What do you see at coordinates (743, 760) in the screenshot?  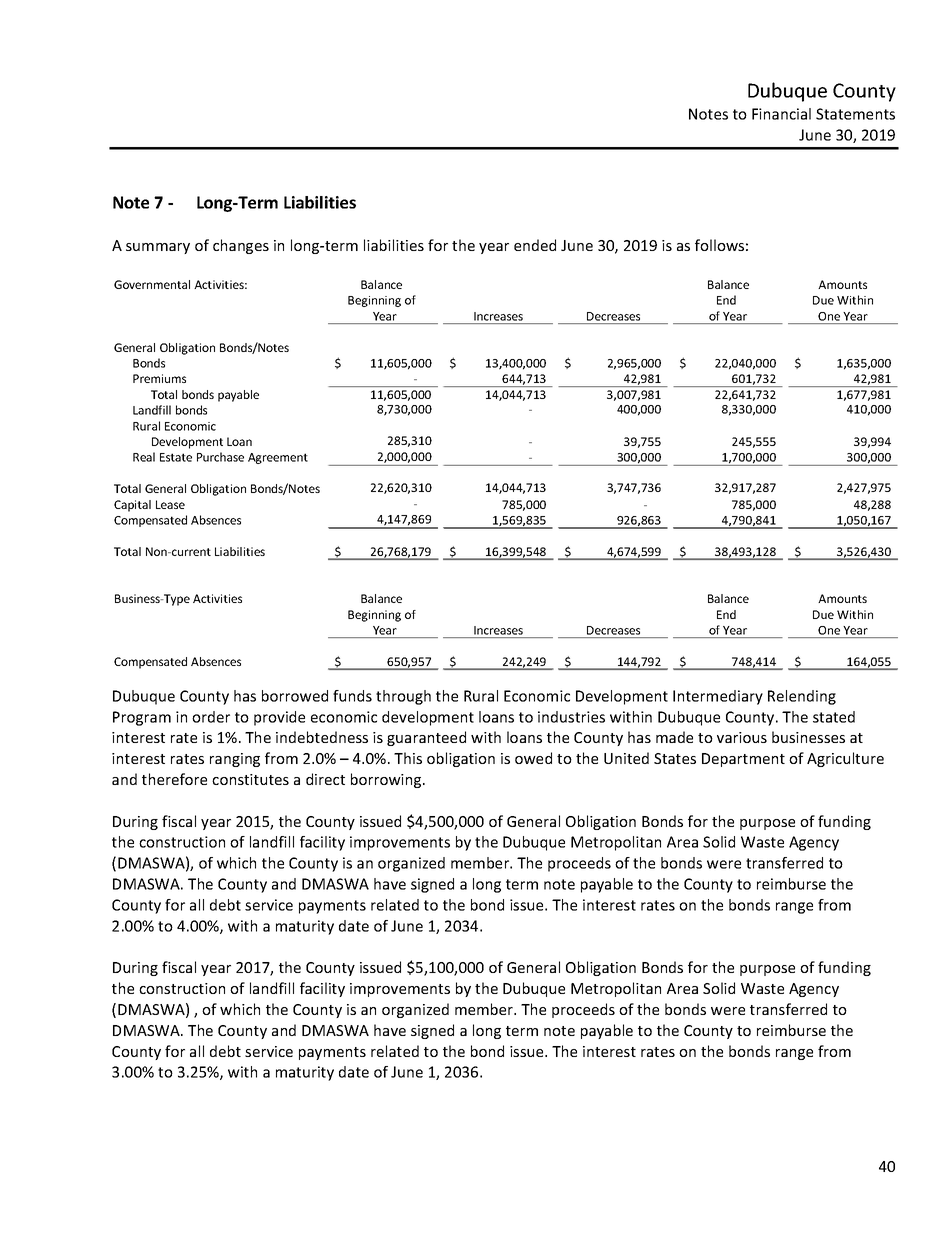 I see `Department` at bounding box center [743, 760].
